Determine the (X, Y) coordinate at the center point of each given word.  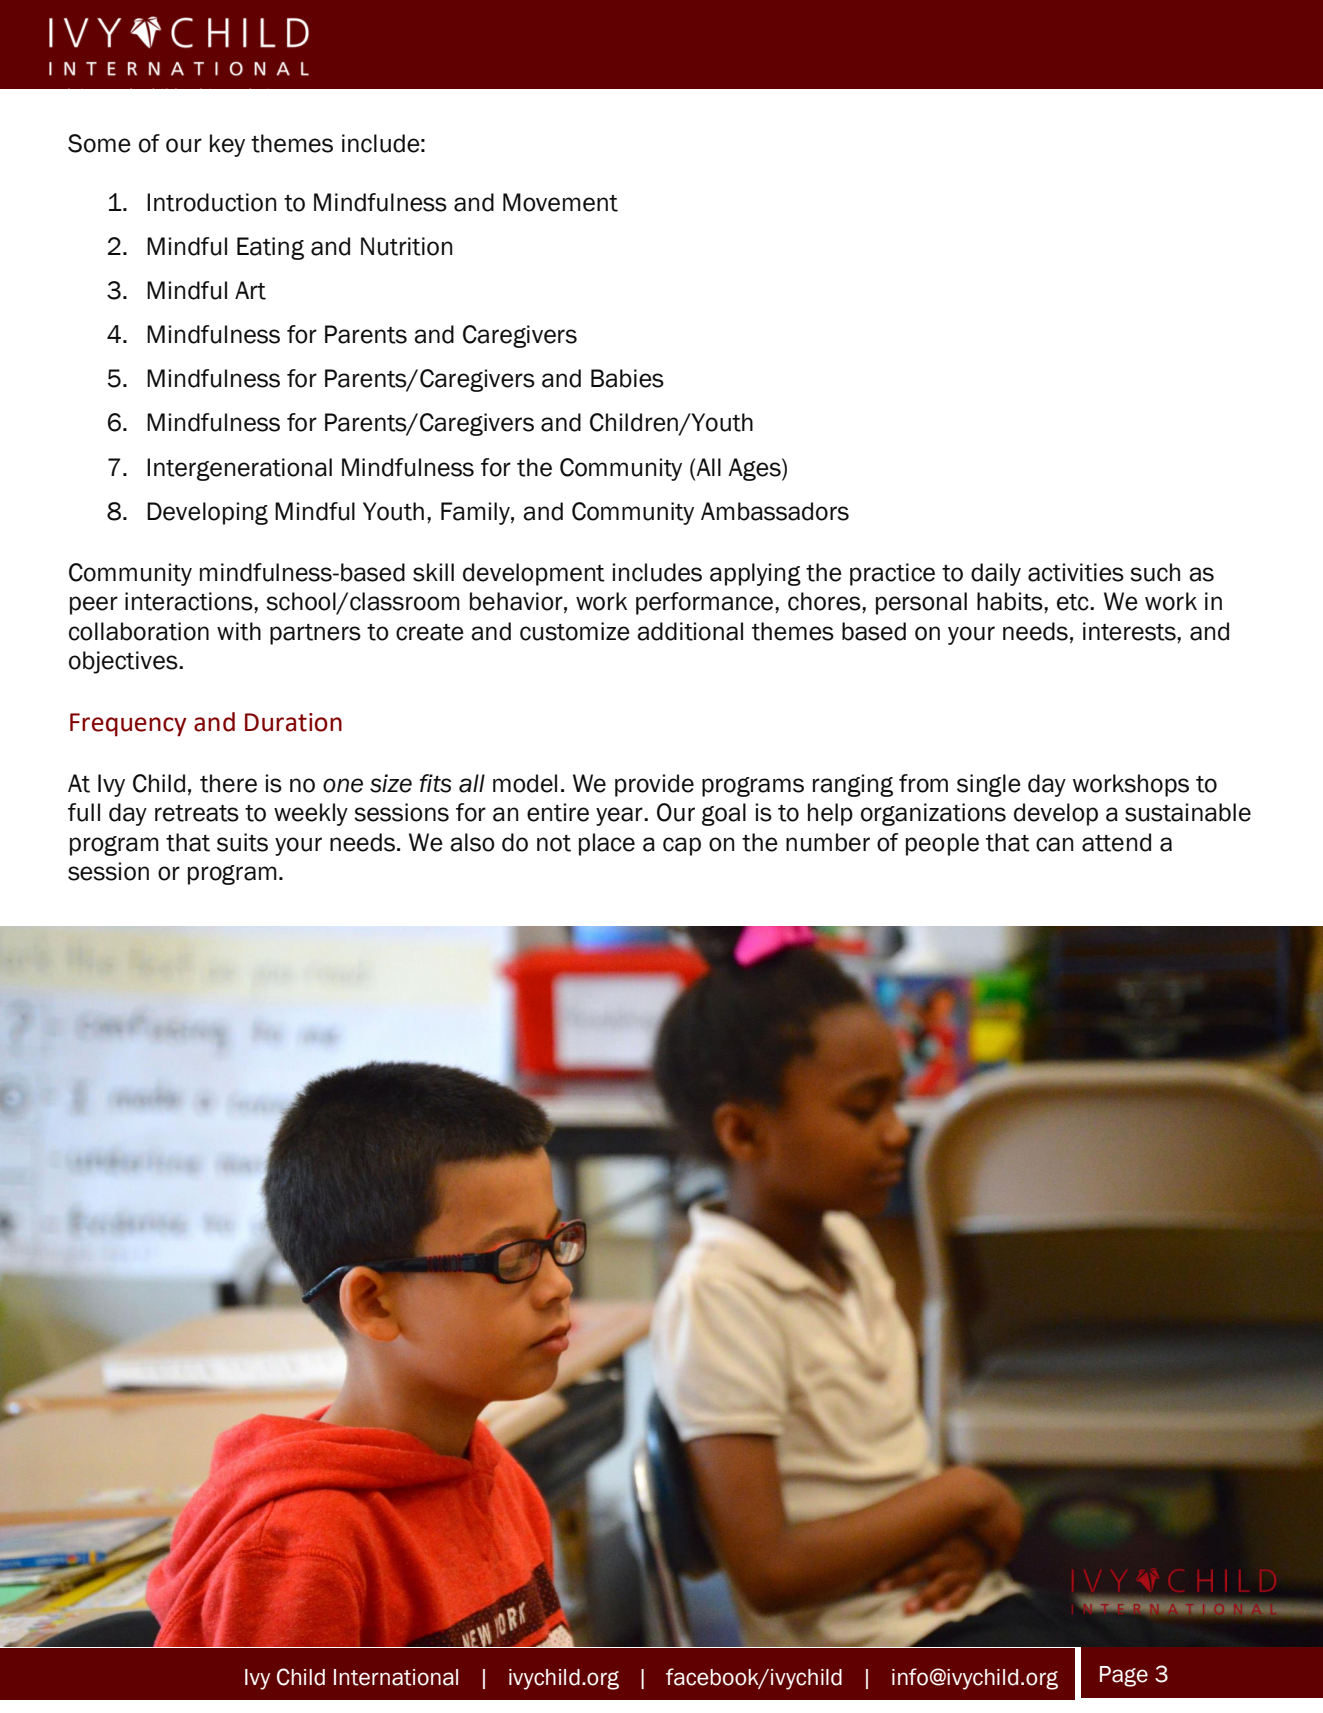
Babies (627, 378)
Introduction (212, 202)
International (396, 1677)
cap (682, 846)
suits (242, 842)
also (472, 842)
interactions (190, 601)
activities (1076, 572)
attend (1116, 842)
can (1055, 844)
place (607, 844)
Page (1124, 1676)
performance (706, 603)
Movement (560, 202)
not (554, 843)
